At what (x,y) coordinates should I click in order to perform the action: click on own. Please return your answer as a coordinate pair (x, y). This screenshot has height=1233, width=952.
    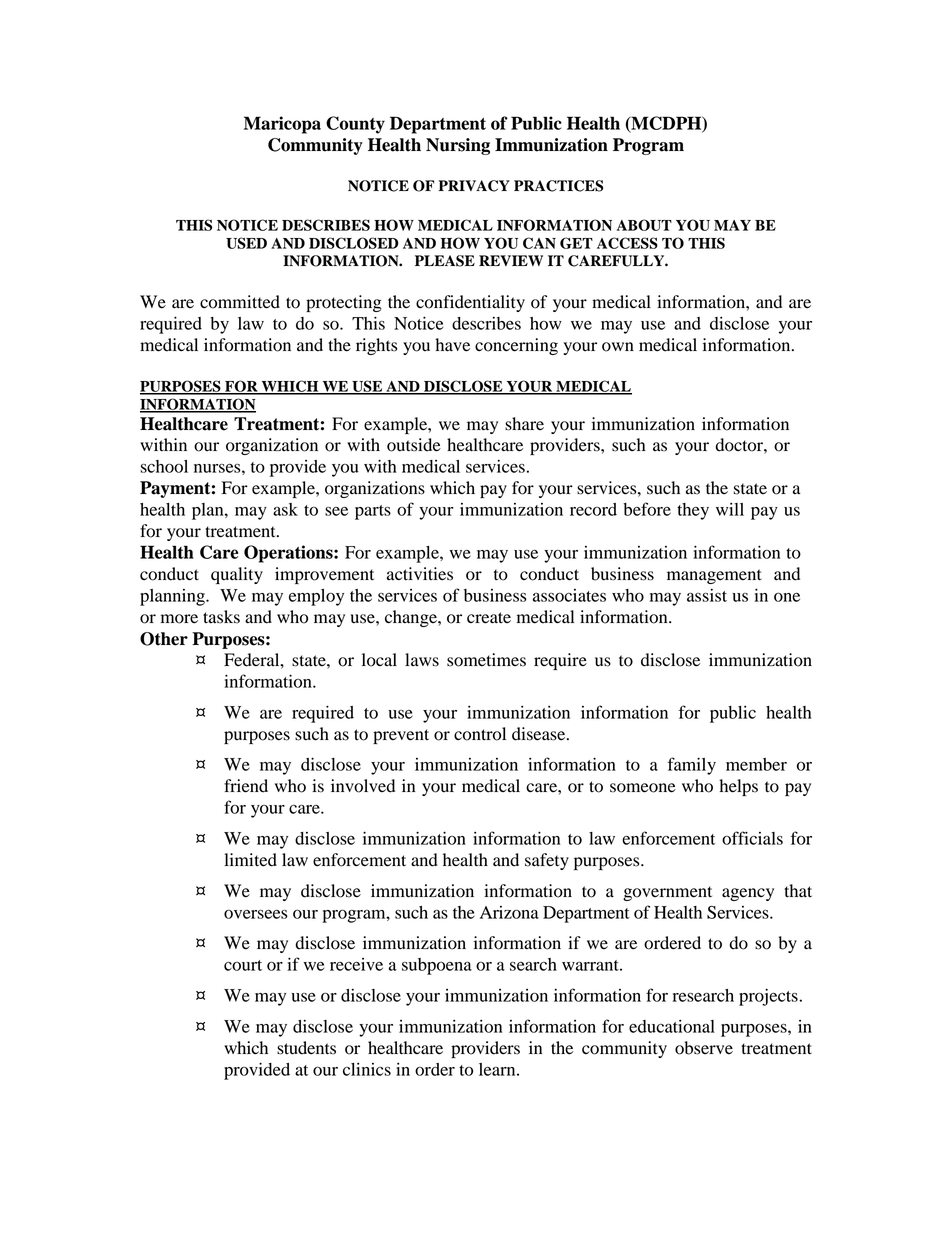
    Looking at the image, I should click on (618, 347).
